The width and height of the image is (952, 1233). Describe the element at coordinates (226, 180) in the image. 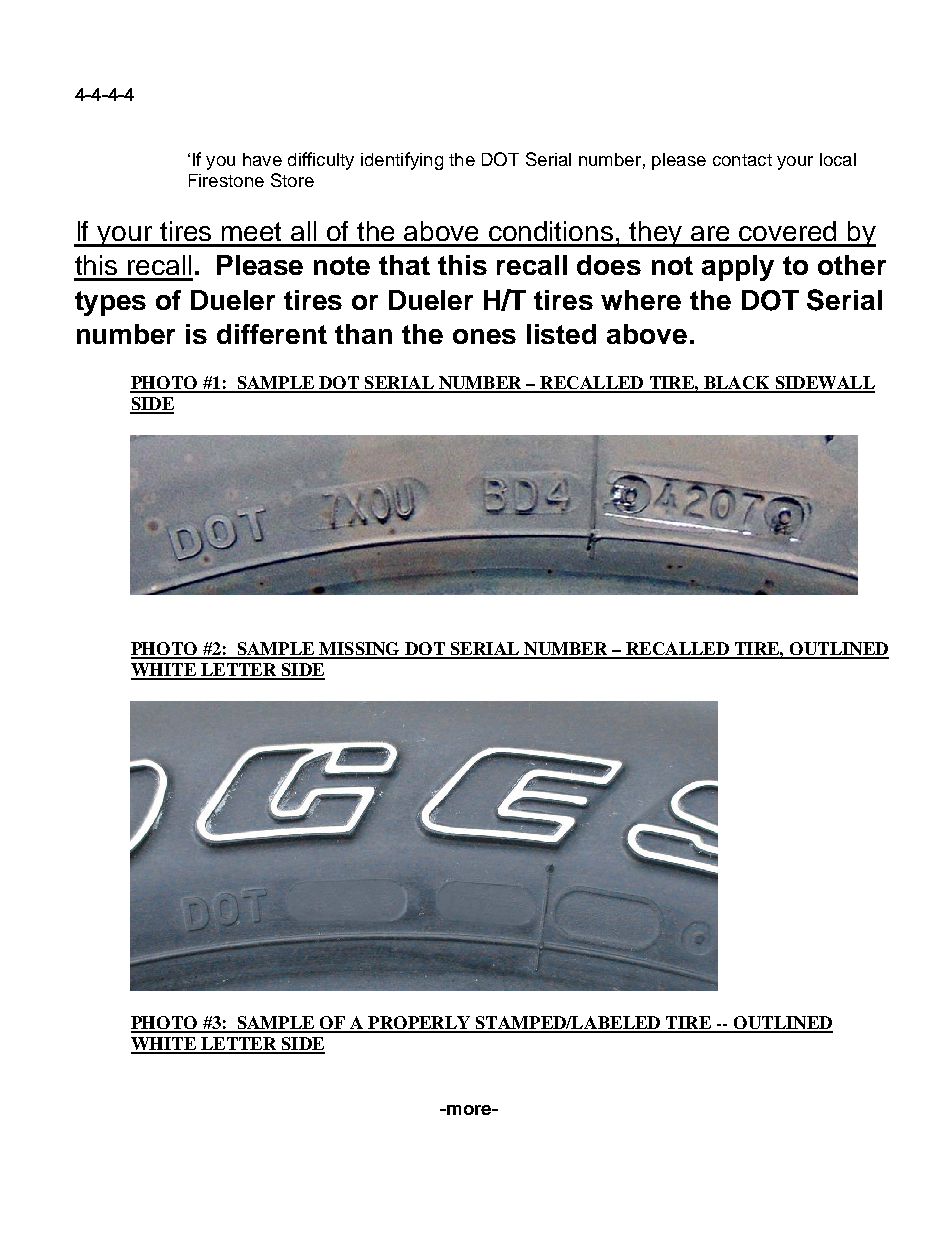

I see `Firestone` at that location.
